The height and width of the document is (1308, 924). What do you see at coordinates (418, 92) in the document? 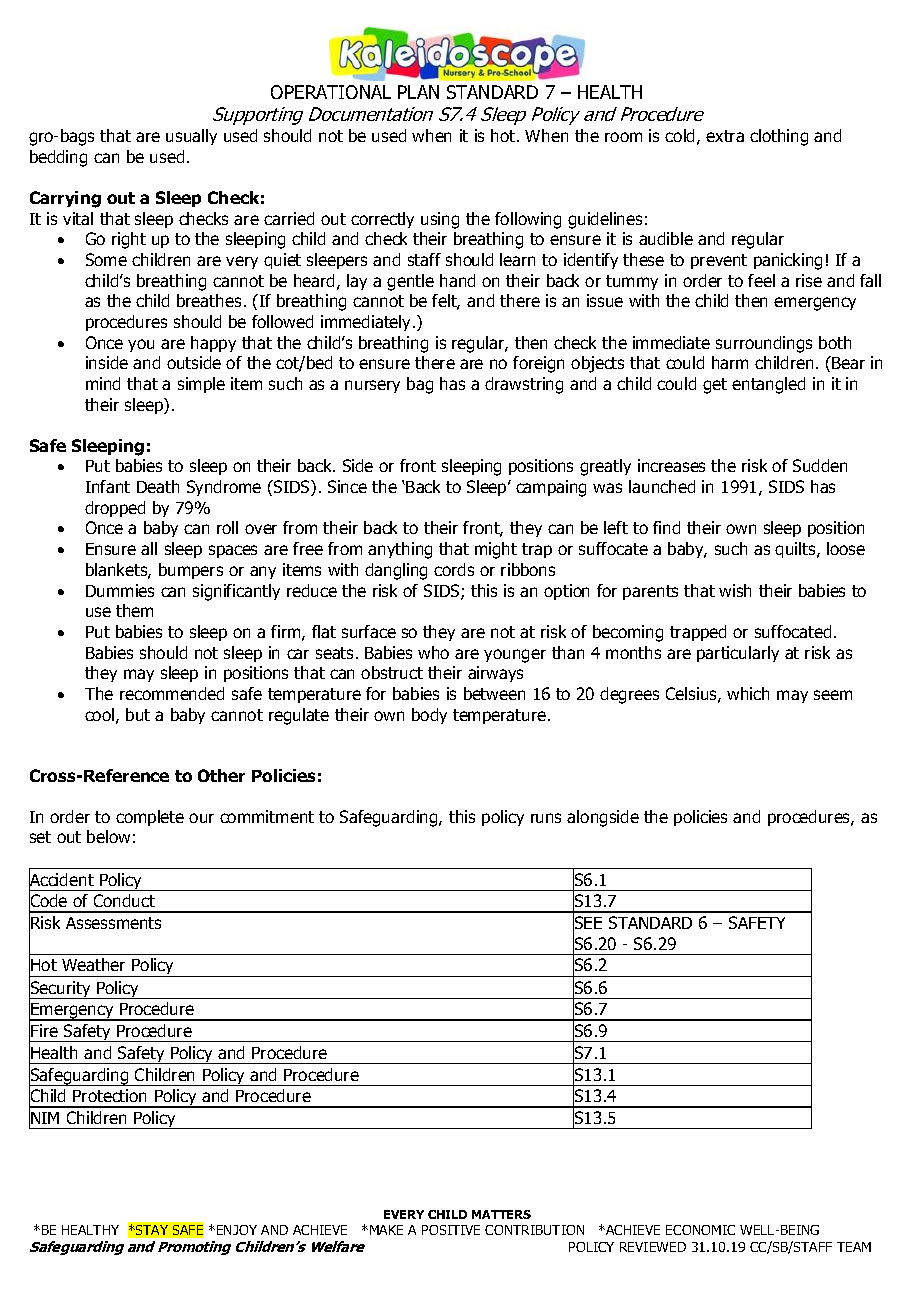
I see `PLAN` at bounding box center [418, 92].
